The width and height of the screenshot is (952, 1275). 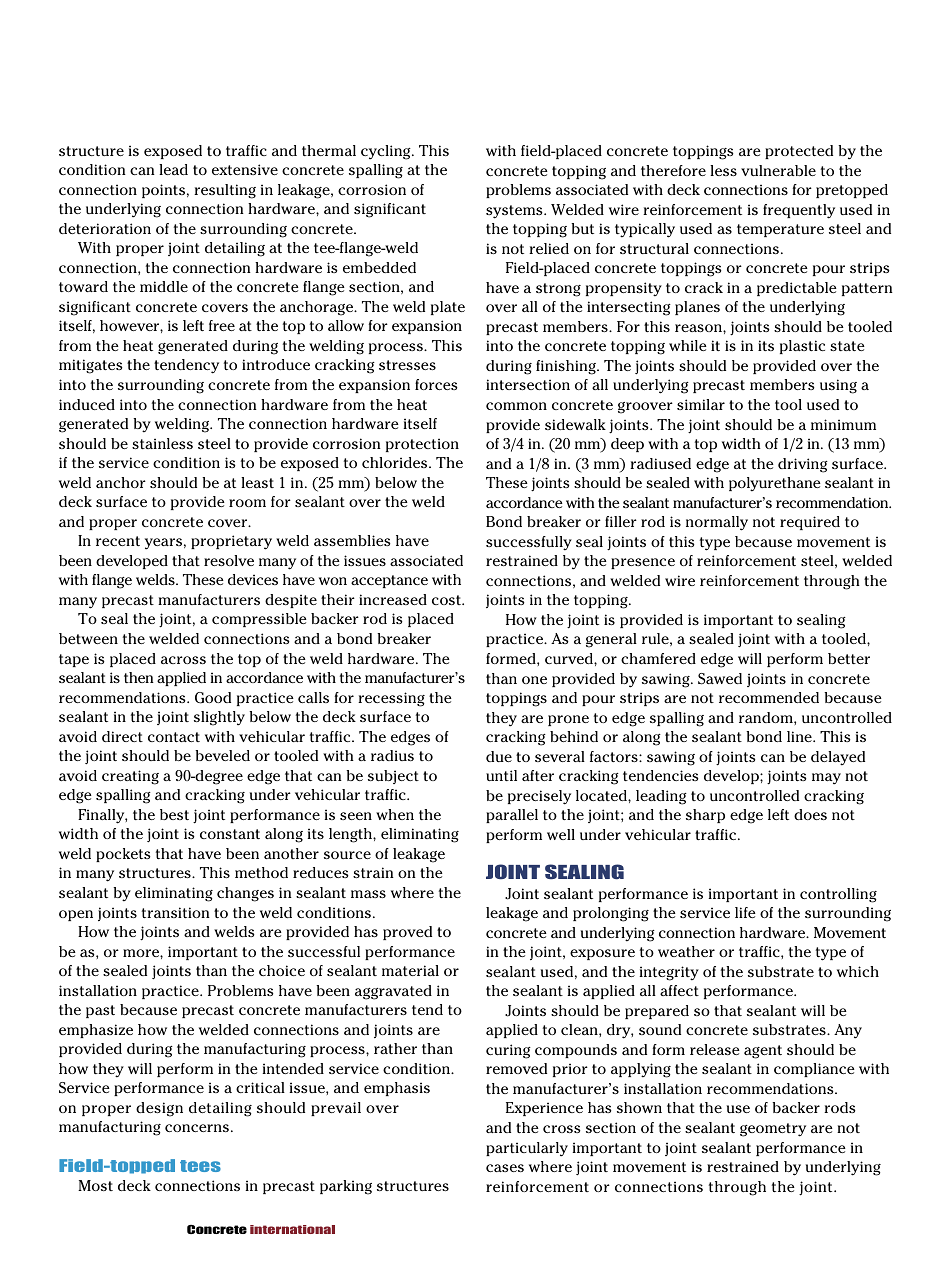 I want to click on vulnerable, so click(x=778, y=170).
